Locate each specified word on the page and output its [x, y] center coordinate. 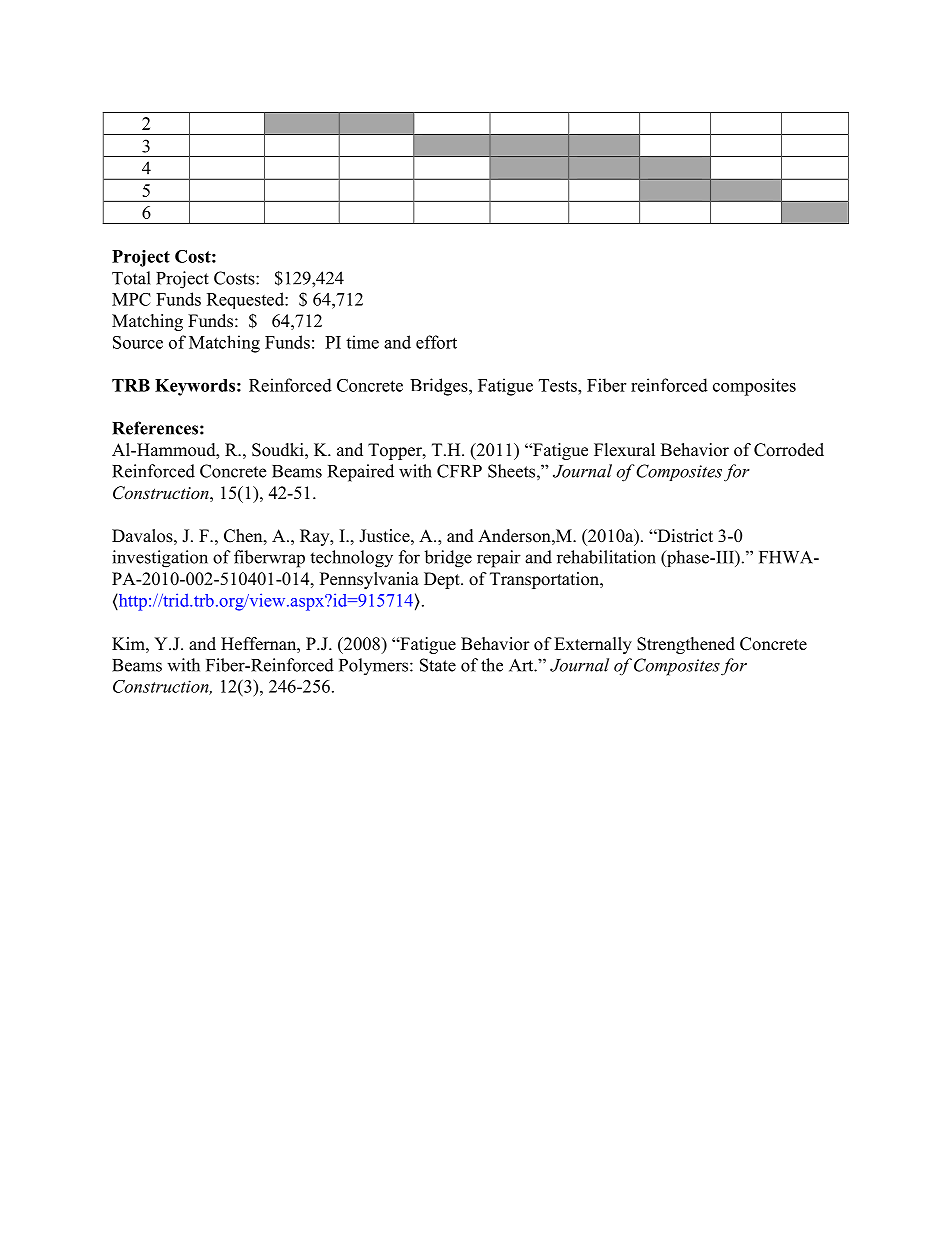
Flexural [624, 450]
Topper [396, 451]
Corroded [789, 450]
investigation [160, 559]
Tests [559, 385]
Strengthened [686, 645]
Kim [129, 643]
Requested [246, 300]
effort [436, 342]
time [362, 342]
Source [138, 342]
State [438, 665]
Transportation [546, 580]
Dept [443, 580]
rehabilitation [606, 557]
